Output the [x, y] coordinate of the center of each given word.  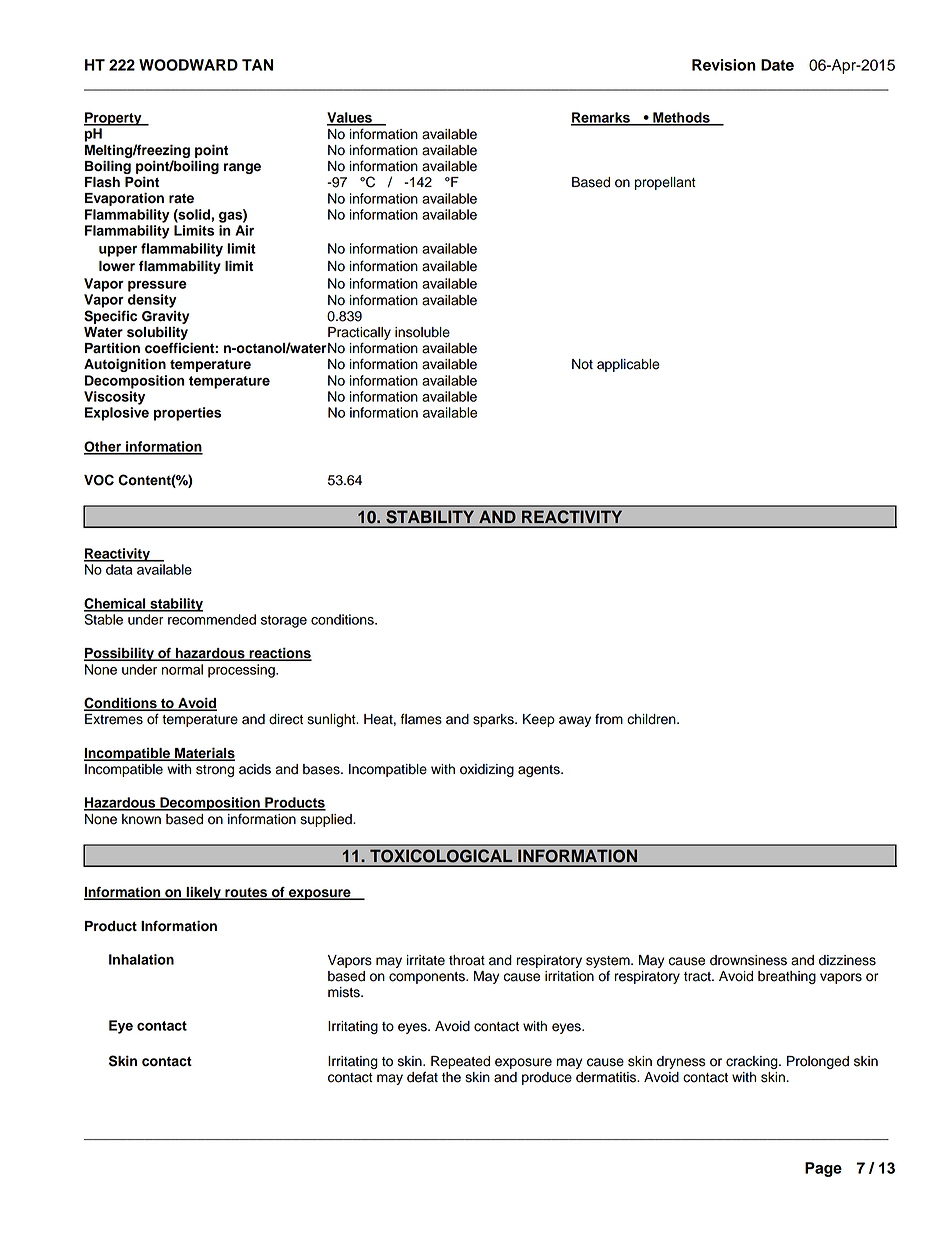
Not [582, 364]
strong [215, 771]
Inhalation [141, 959]
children [652, 719]
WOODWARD [188, 65]
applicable [628, 365]
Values [350, 118]
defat [422, 1077]
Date [777, 65]
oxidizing [487, 770]
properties [187, 414]
